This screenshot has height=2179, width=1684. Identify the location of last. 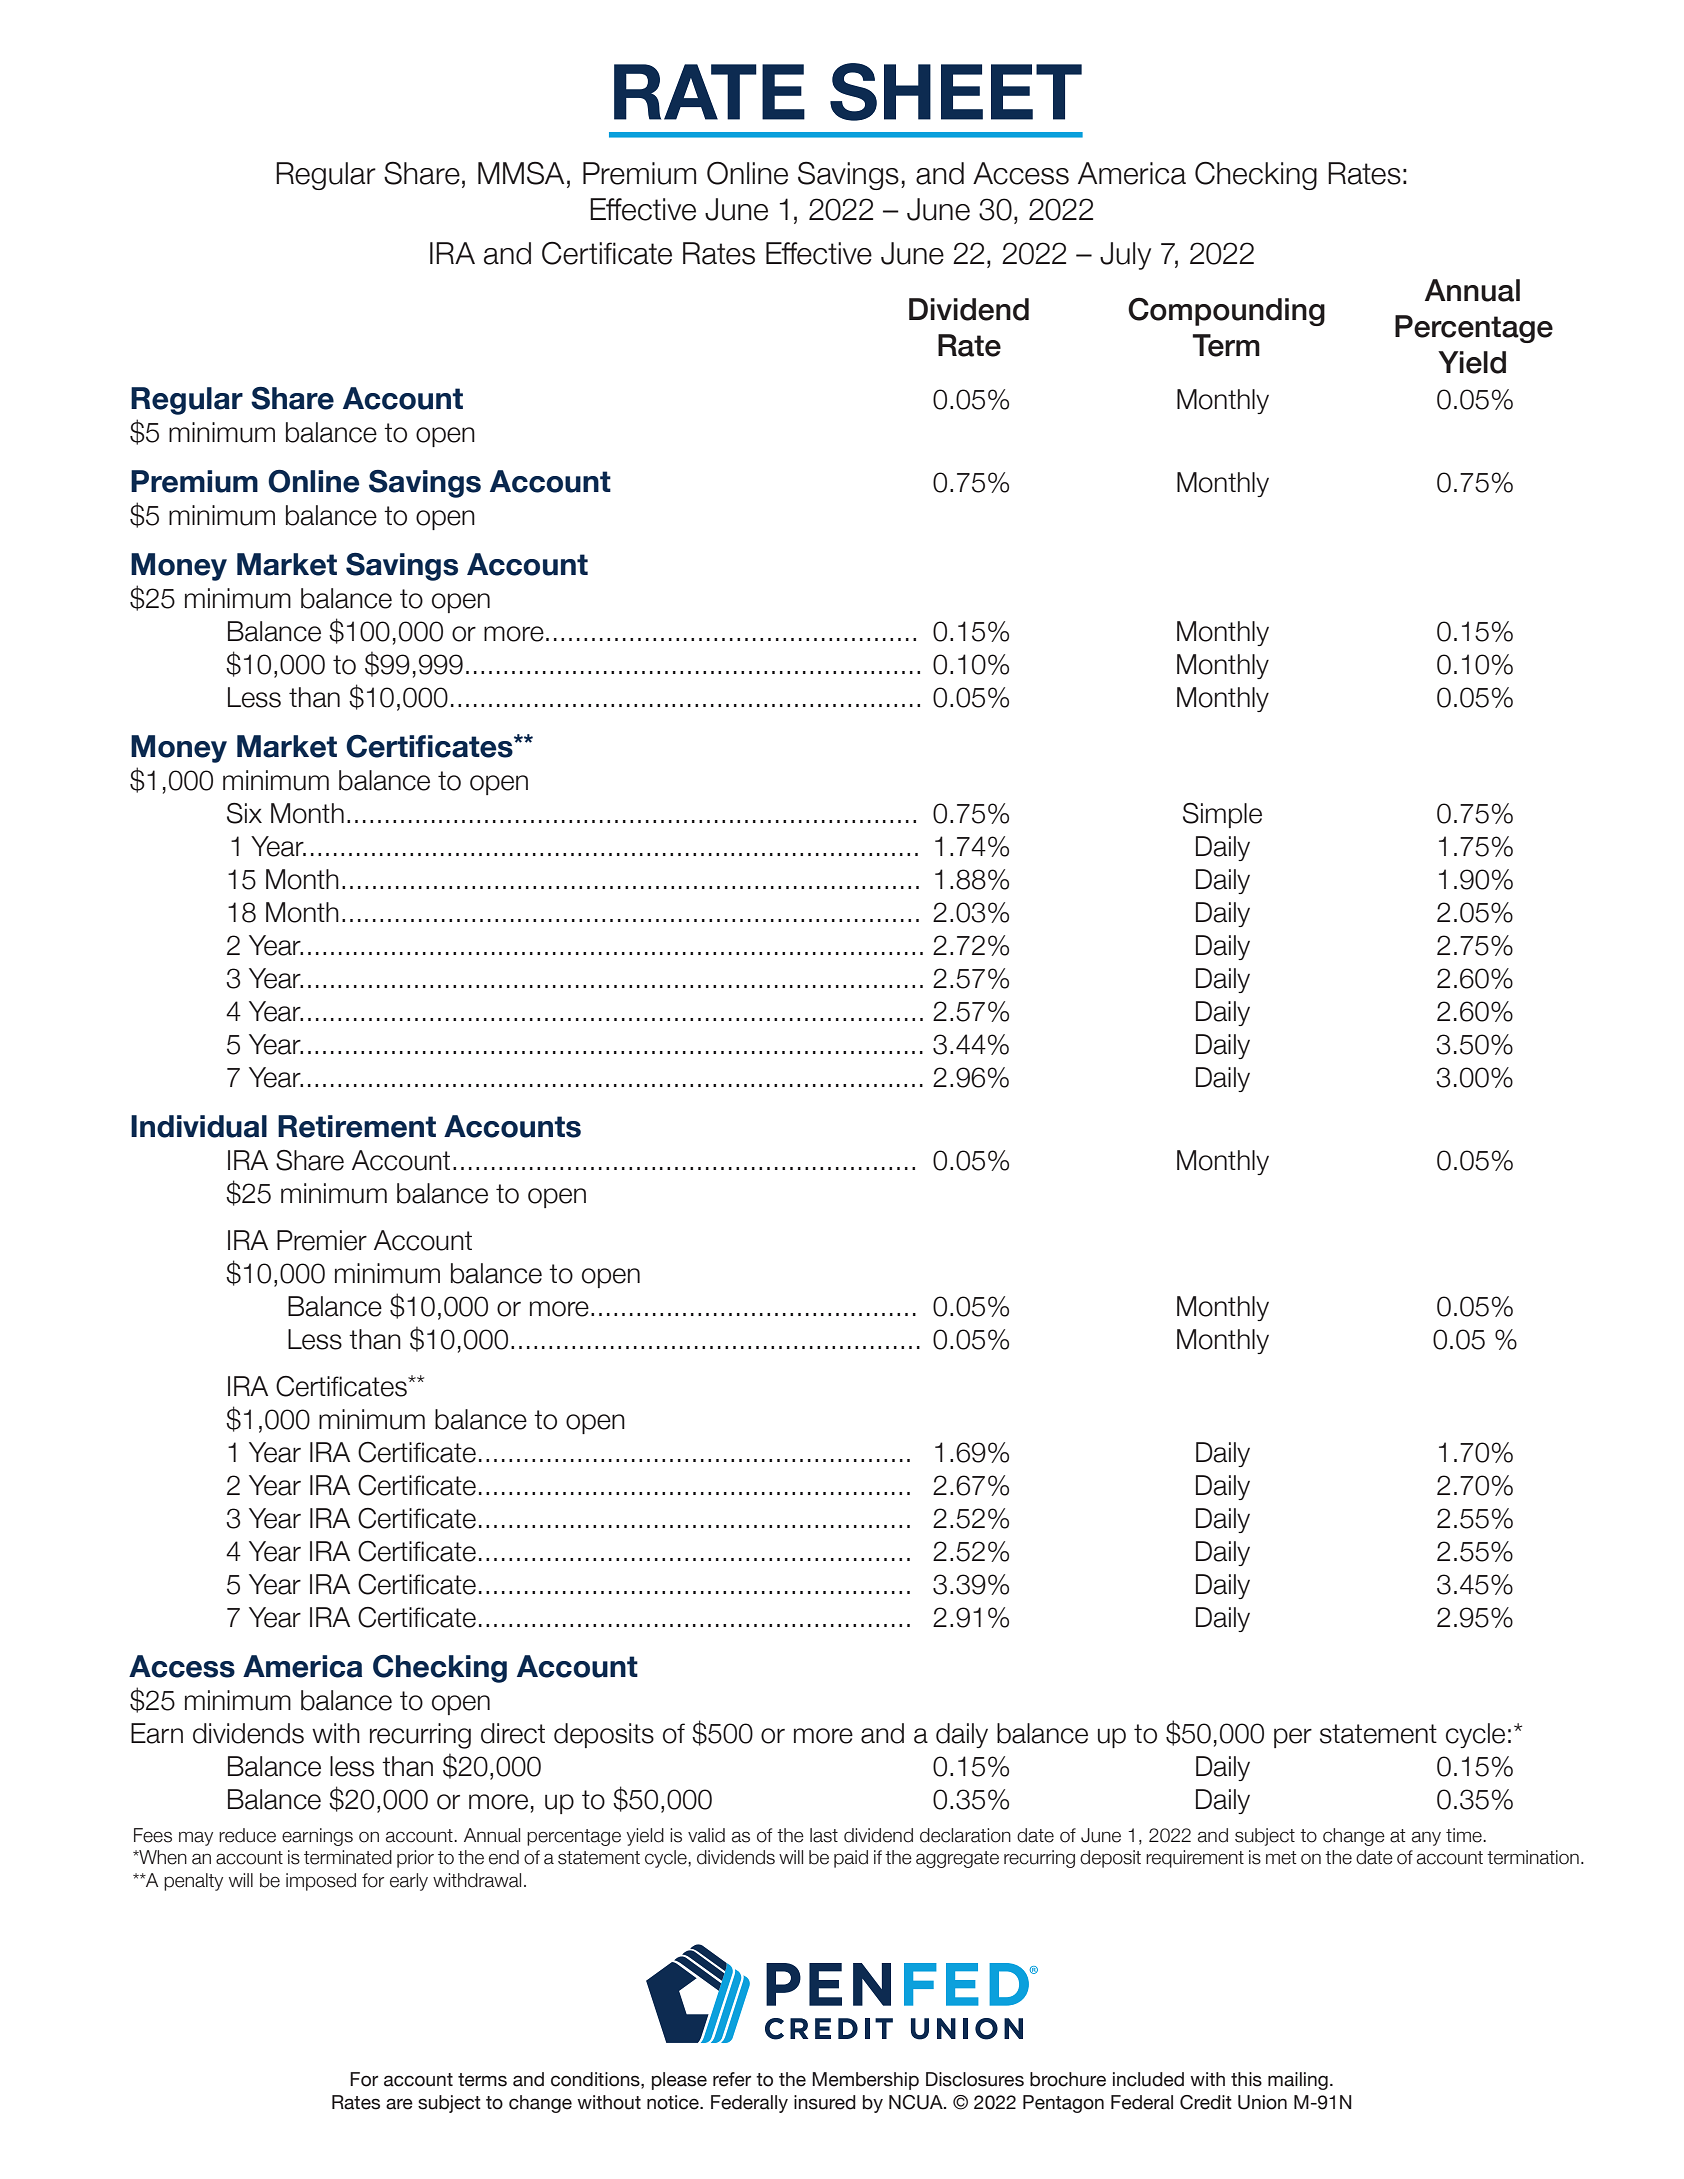
(824, 1835).
